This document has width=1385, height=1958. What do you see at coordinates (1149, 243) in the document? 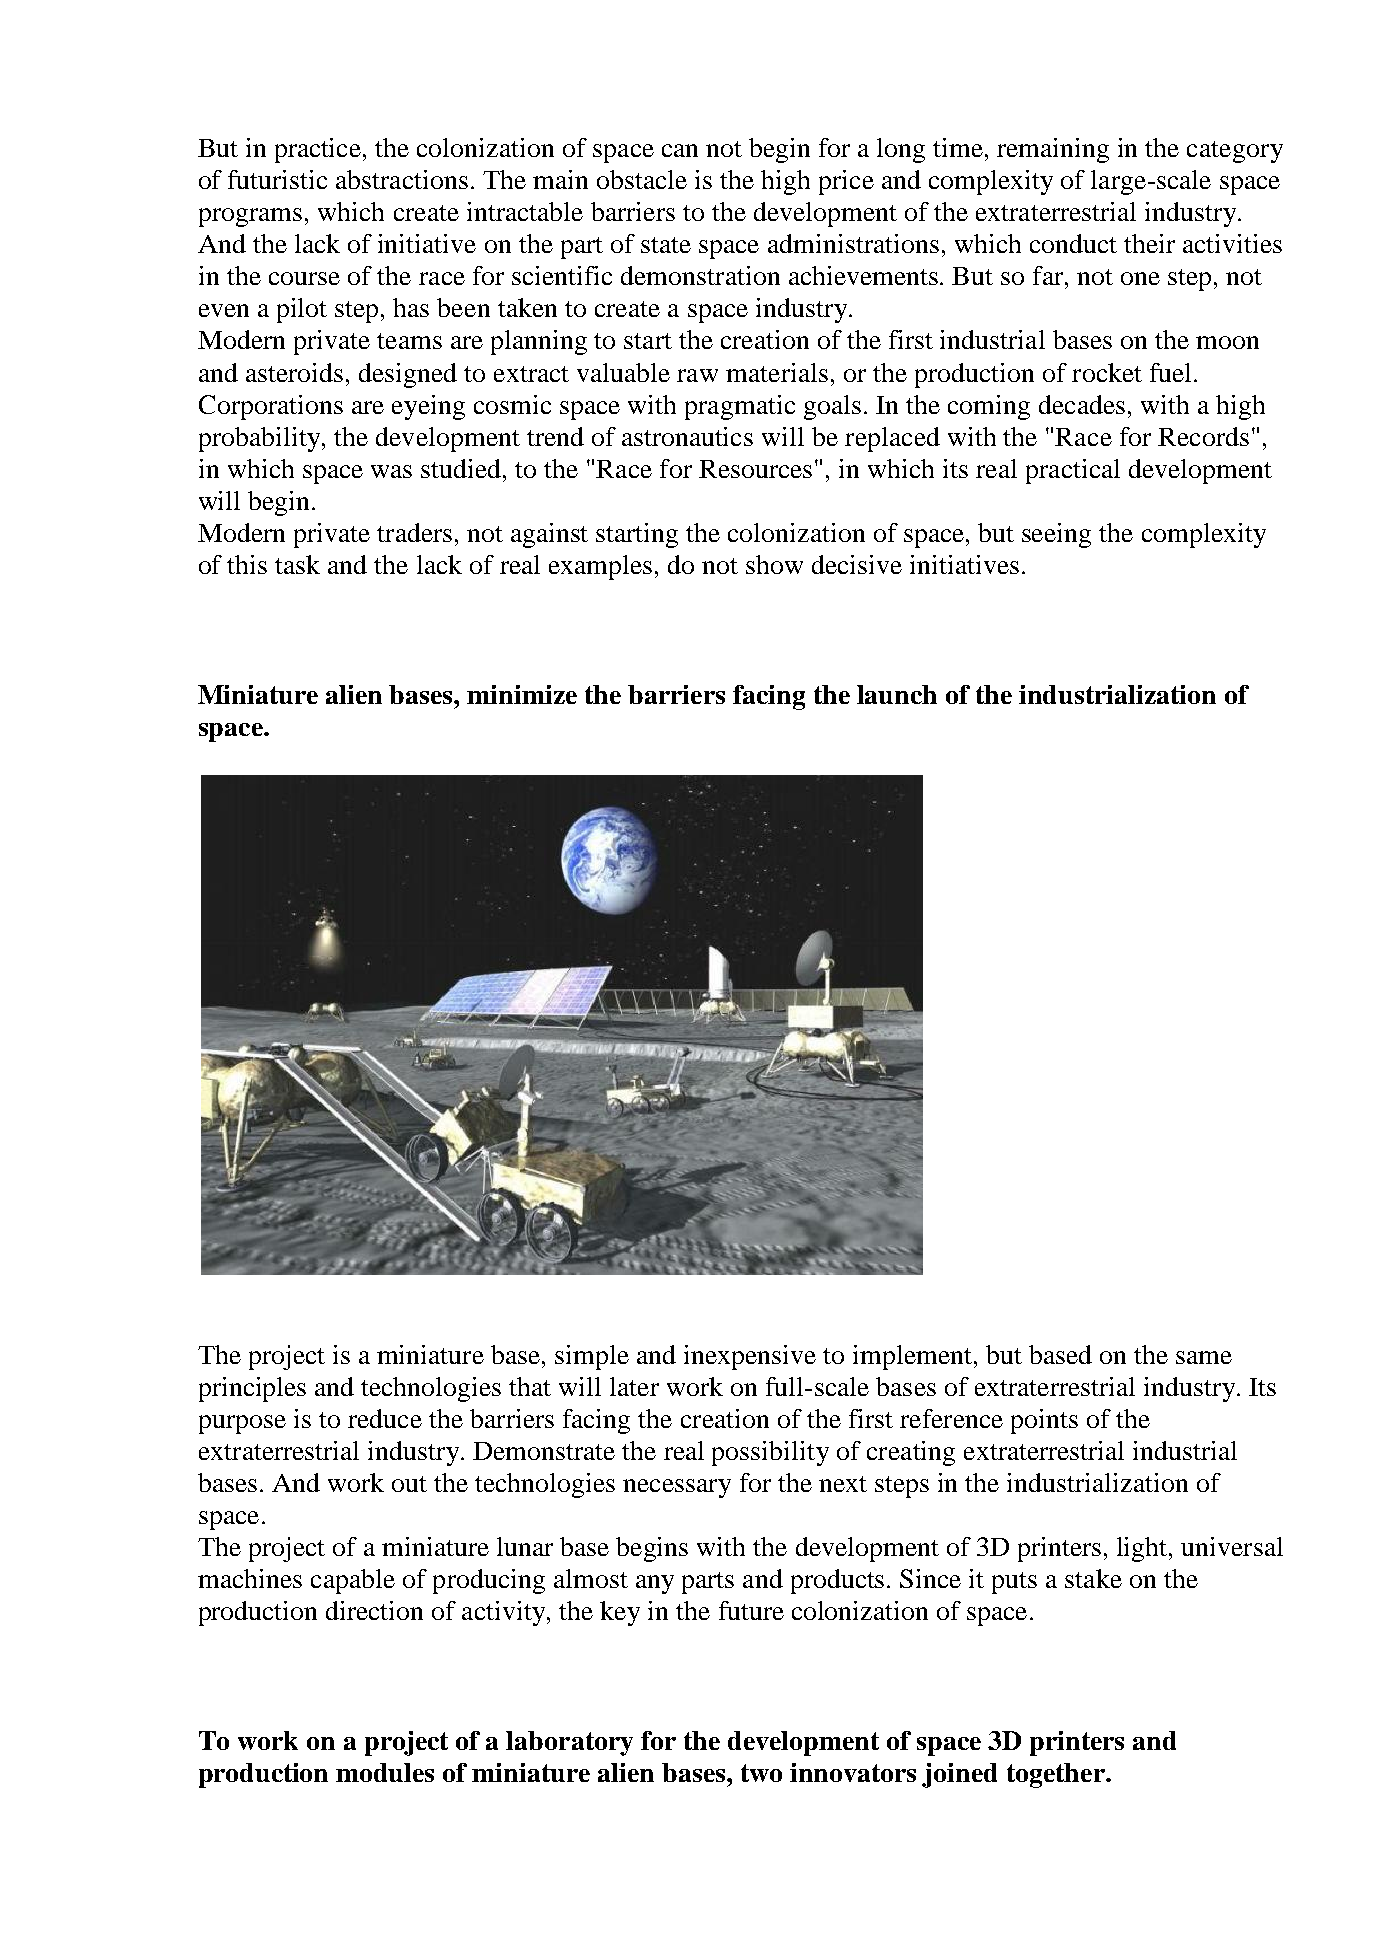
I see `their` at bounding box center [1149, 243].
